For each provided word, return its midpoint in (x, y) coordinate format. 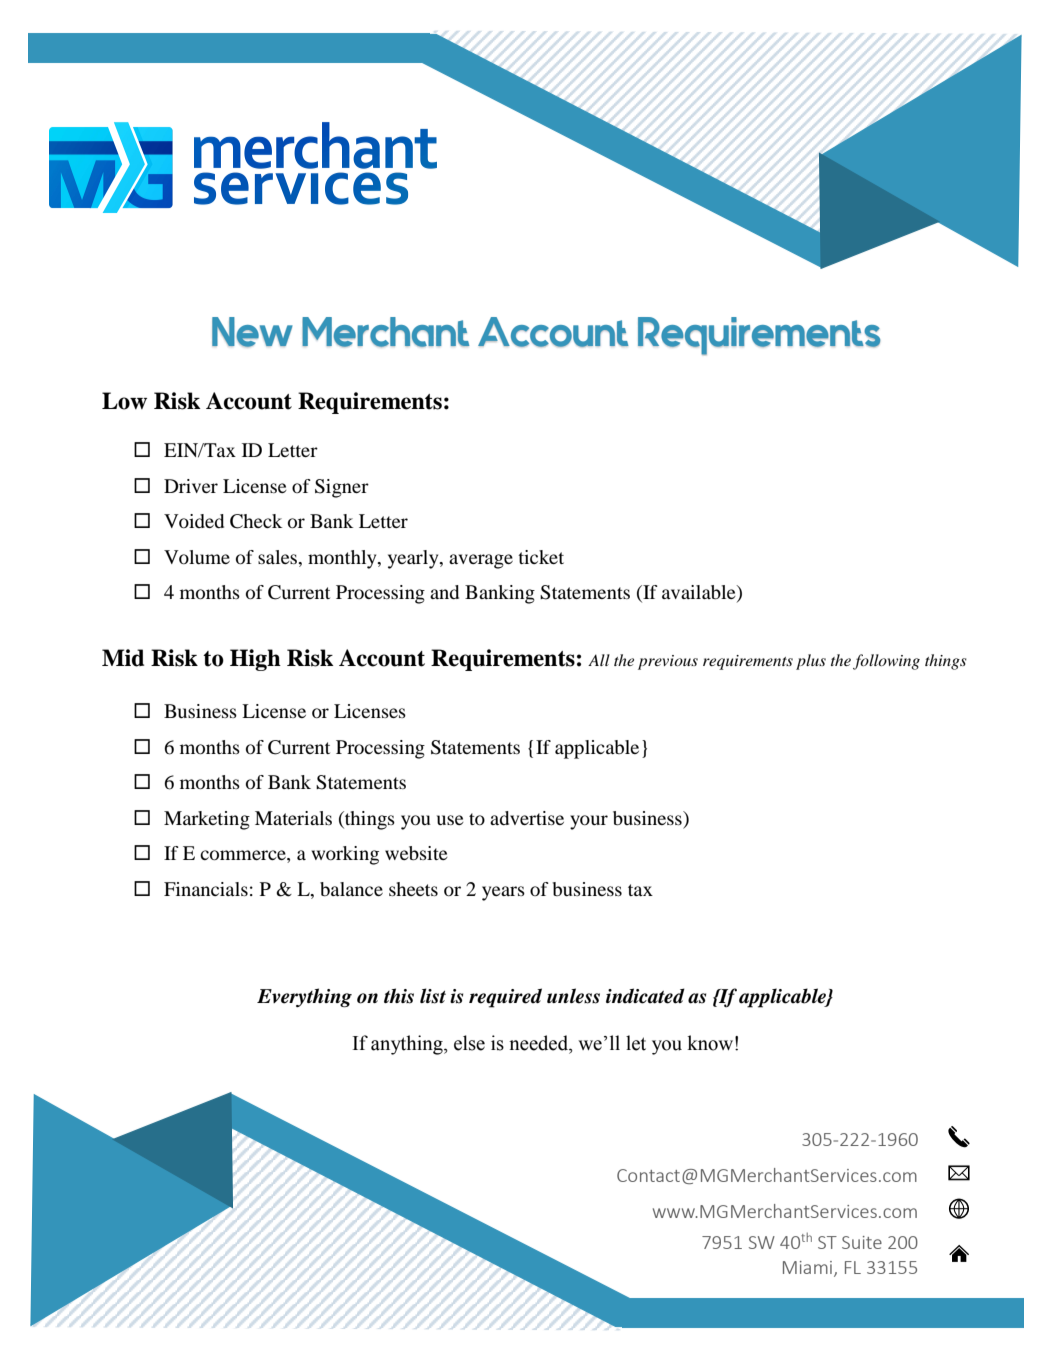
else (469, 1043)
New (252, 332)
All (599, 660)
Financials (206, 889)
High (255, 660)
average (481, 561)
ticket (541, 557)
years (503, 893)
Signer (342, 488)
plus (811, 662)
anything (408, 1045)
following (886, 662)
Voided (194, 521)
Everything (304, 997)
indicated (645, 996)
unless (573, 996)
